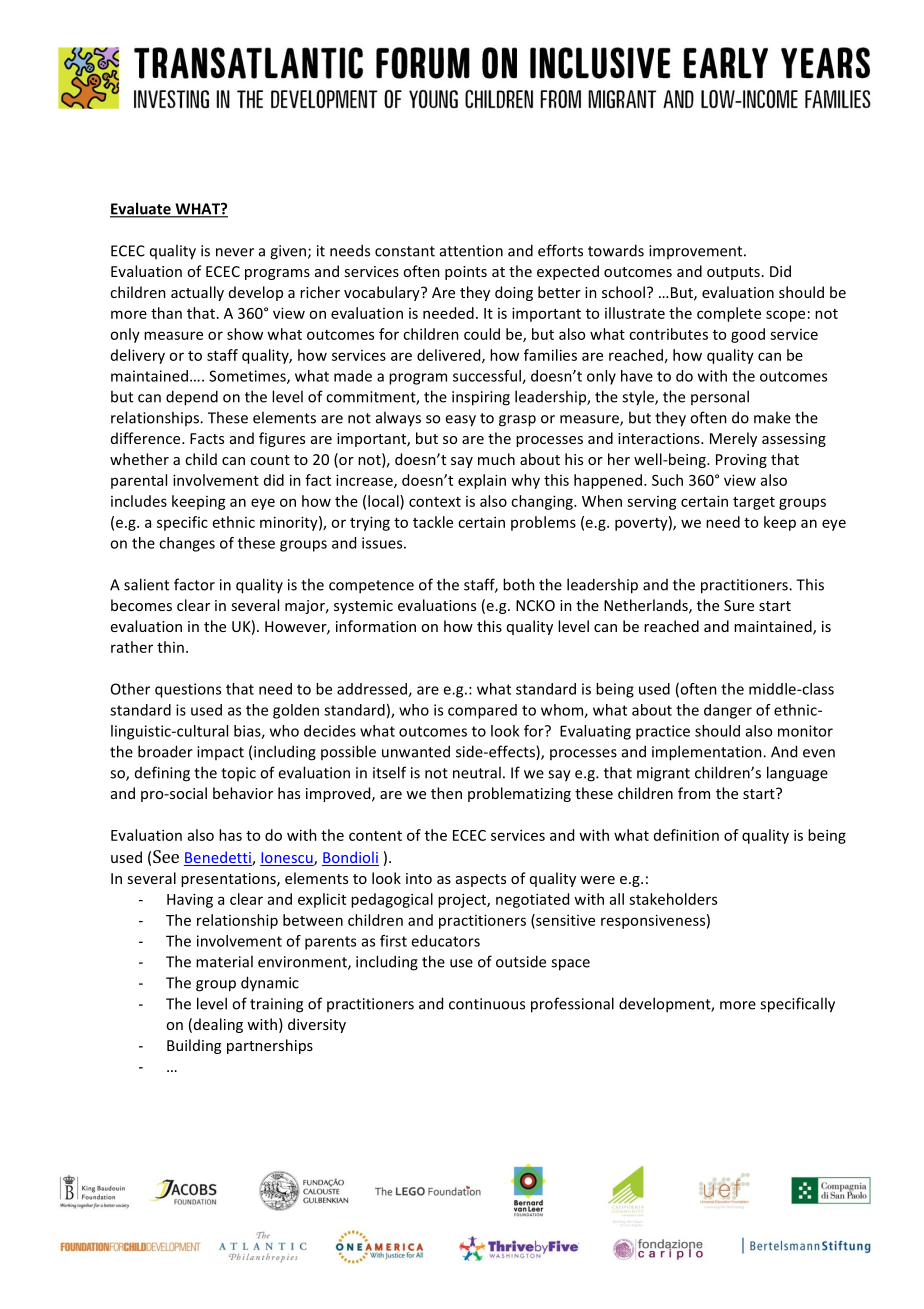 This document has height=1309, width=924. I want to click on Having, so click(190, 900).
